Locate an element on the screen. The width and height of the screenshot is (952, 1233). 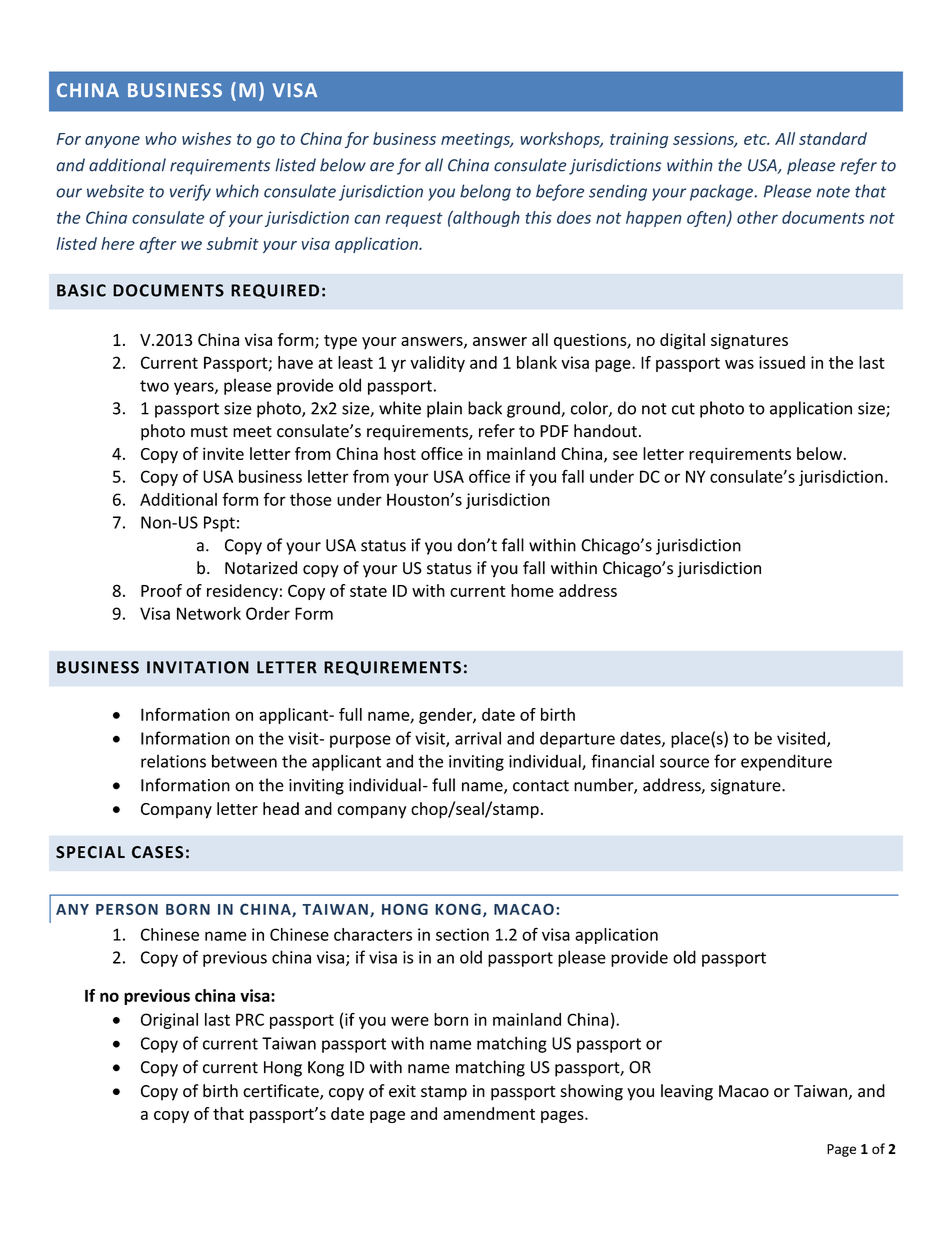
amendment is located at coordinates (489, 1113).
